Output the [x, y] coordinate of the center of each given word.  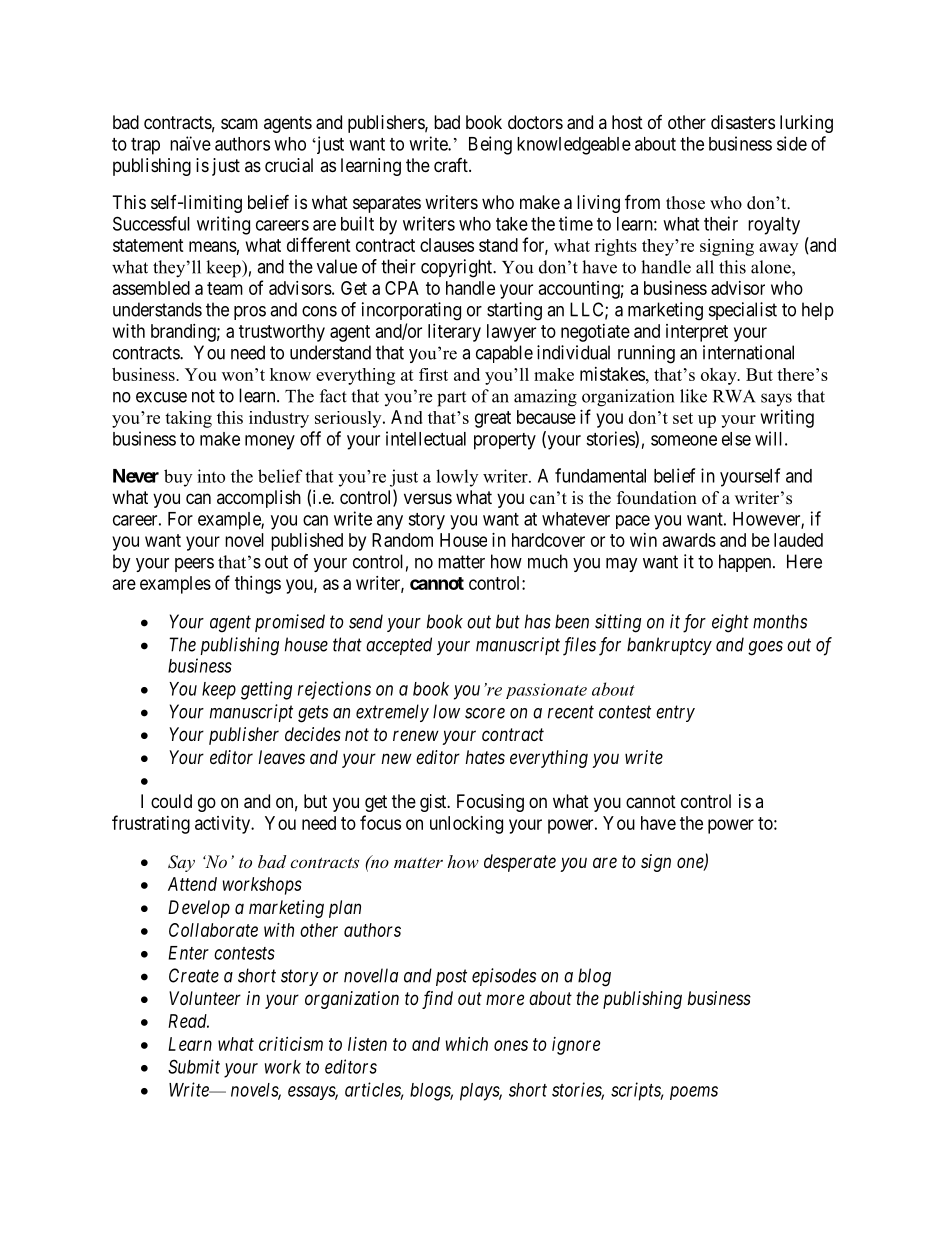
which [467, 1044]
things [258, 585]
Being [490, 145]
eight [730, 623]
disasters [743, 122]
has [538, 621]
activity [224, 825]
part [451, 399]
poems [694, 1093]
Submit [194, 1066]
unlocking [466, 825]
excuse [161, 397]
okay [720, 376]
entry [675, 714]
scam [239, 124]
